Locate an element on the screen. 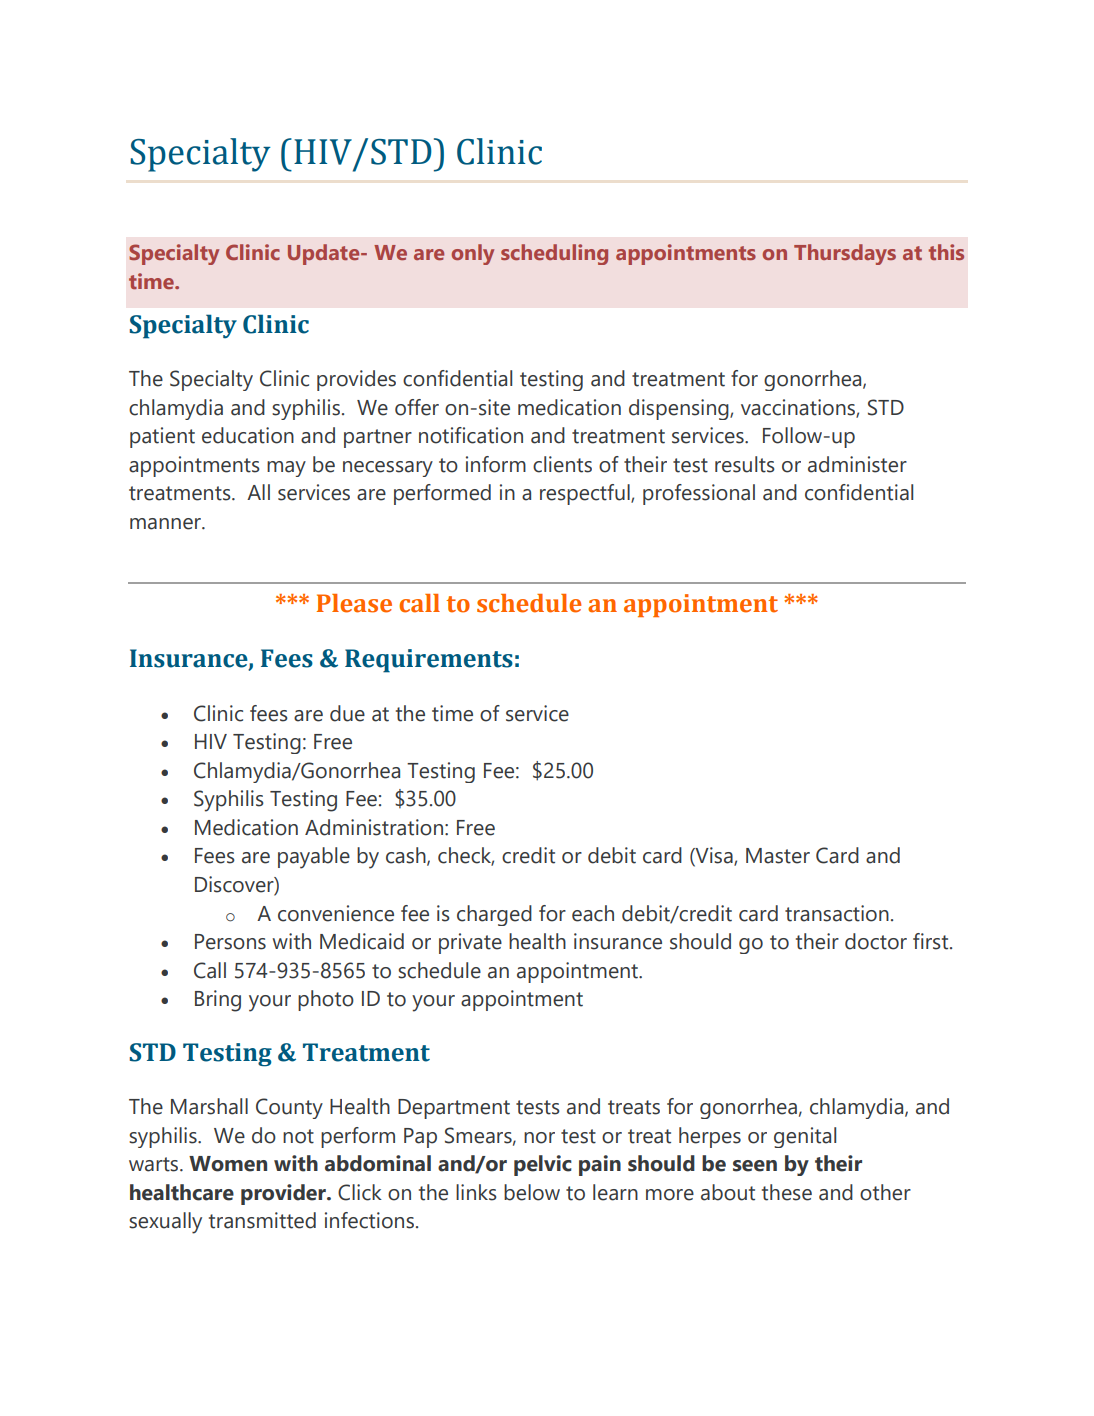 The height and width of the screenshot is (1416, 1094). Master is located at coordinates (778, 856).
